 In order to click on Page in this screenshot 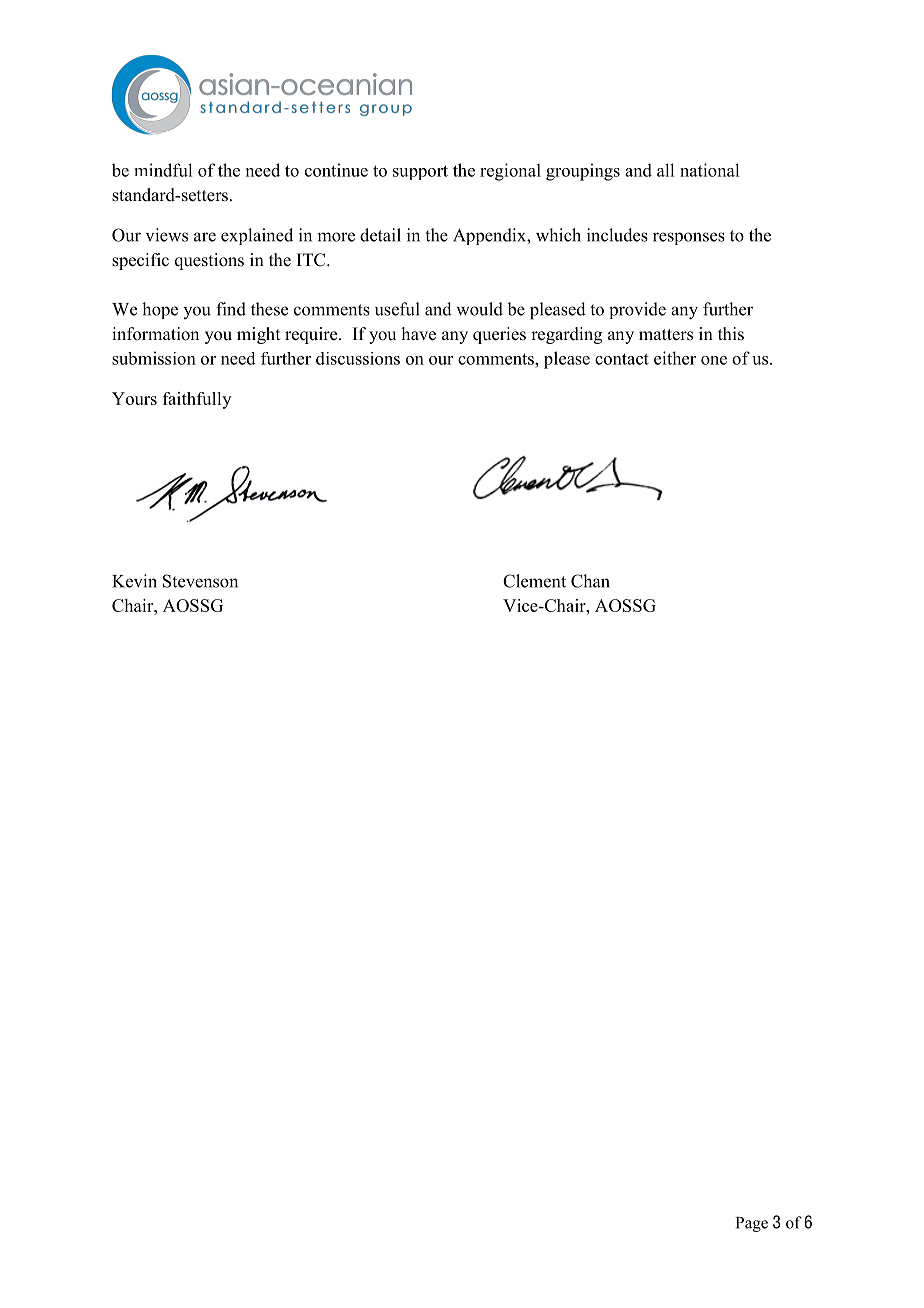, I will do `click(752, 1224)`.
